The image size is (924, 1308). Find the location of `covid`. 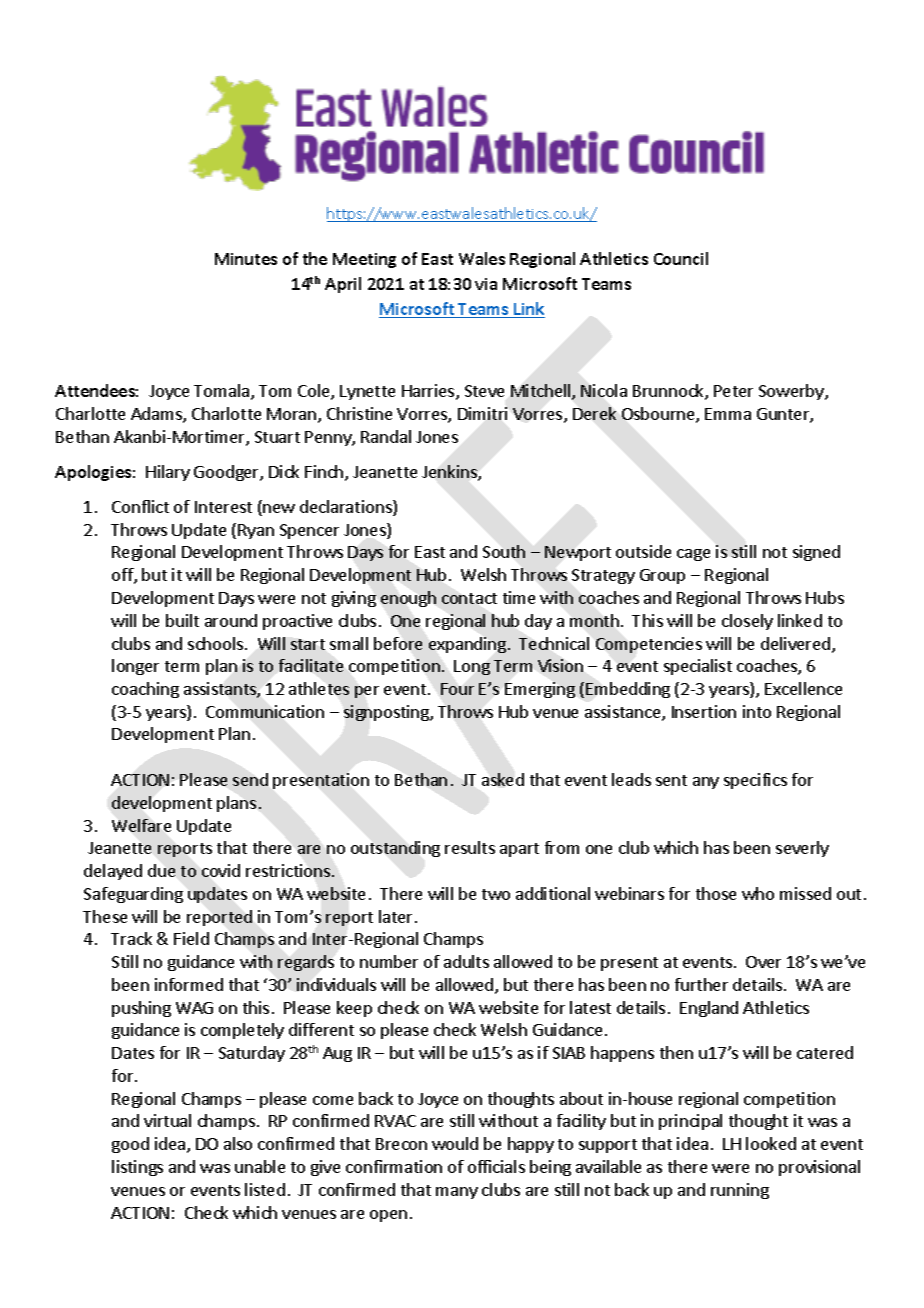

covid is located at coordinates (221, 870).
